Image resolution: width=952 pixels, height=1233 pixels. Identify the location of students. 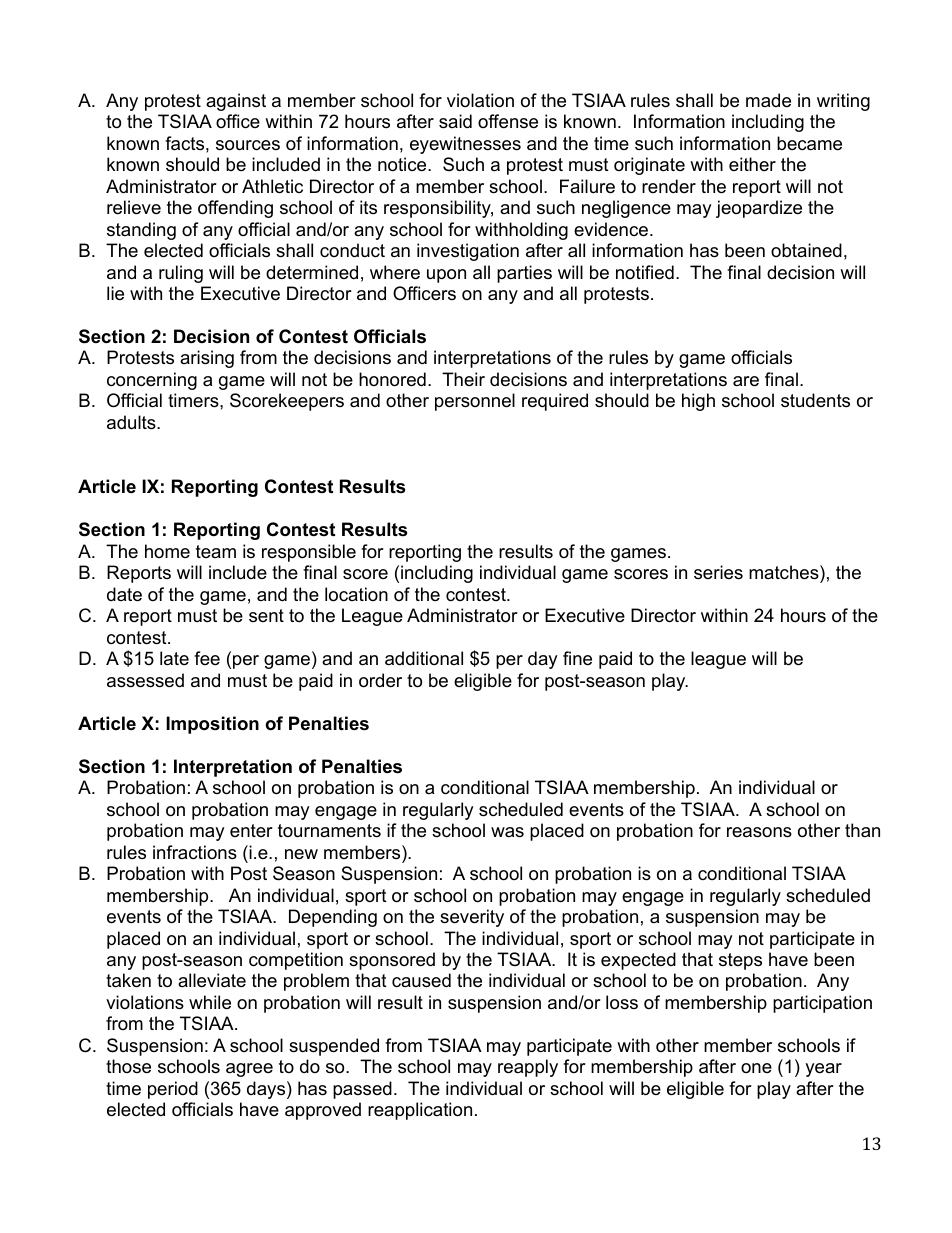
(815, 400).
